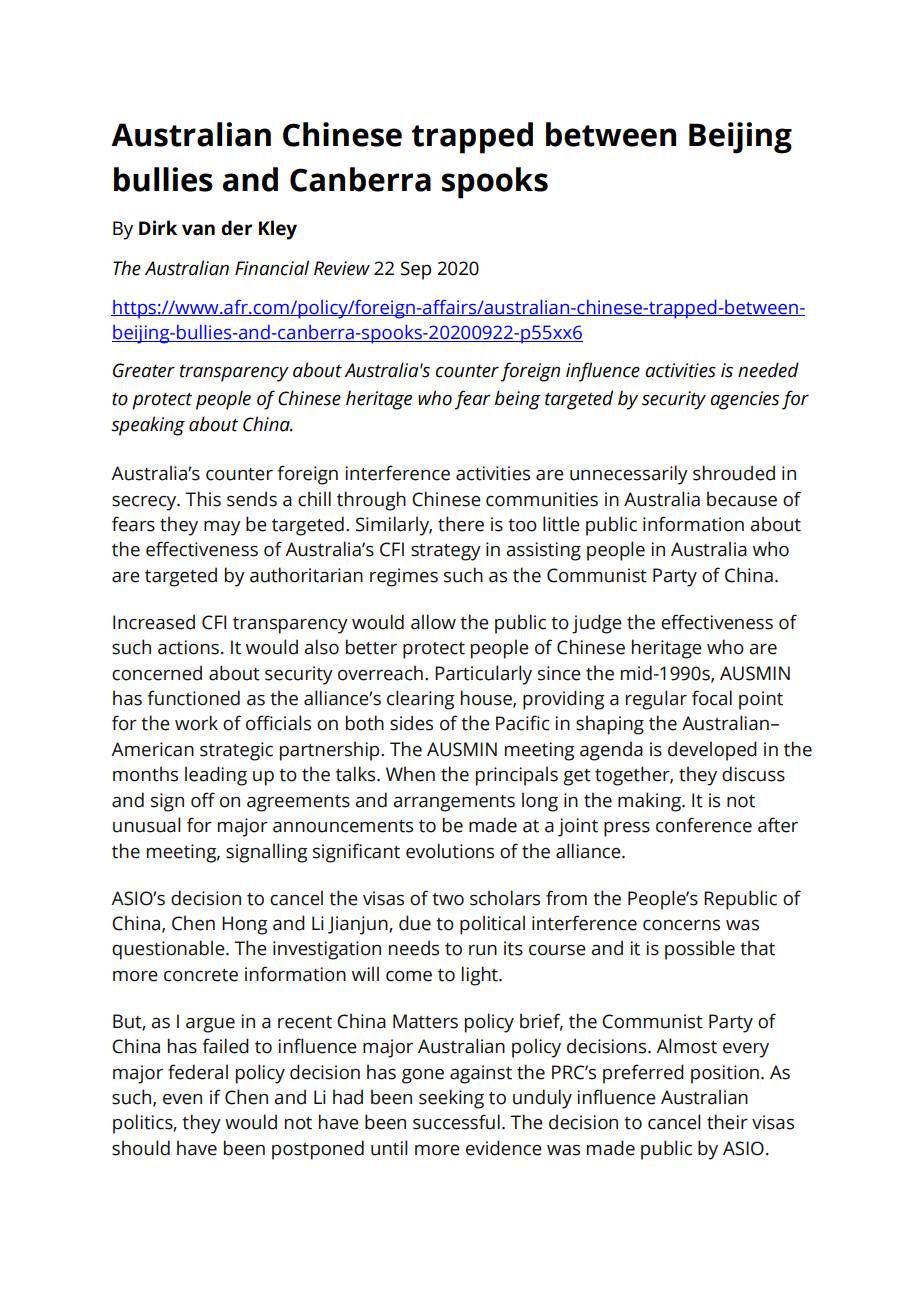 Image resolution: width=924 pixels, height=1308 pixels. I want to click on concrete, so click(201, 975).
